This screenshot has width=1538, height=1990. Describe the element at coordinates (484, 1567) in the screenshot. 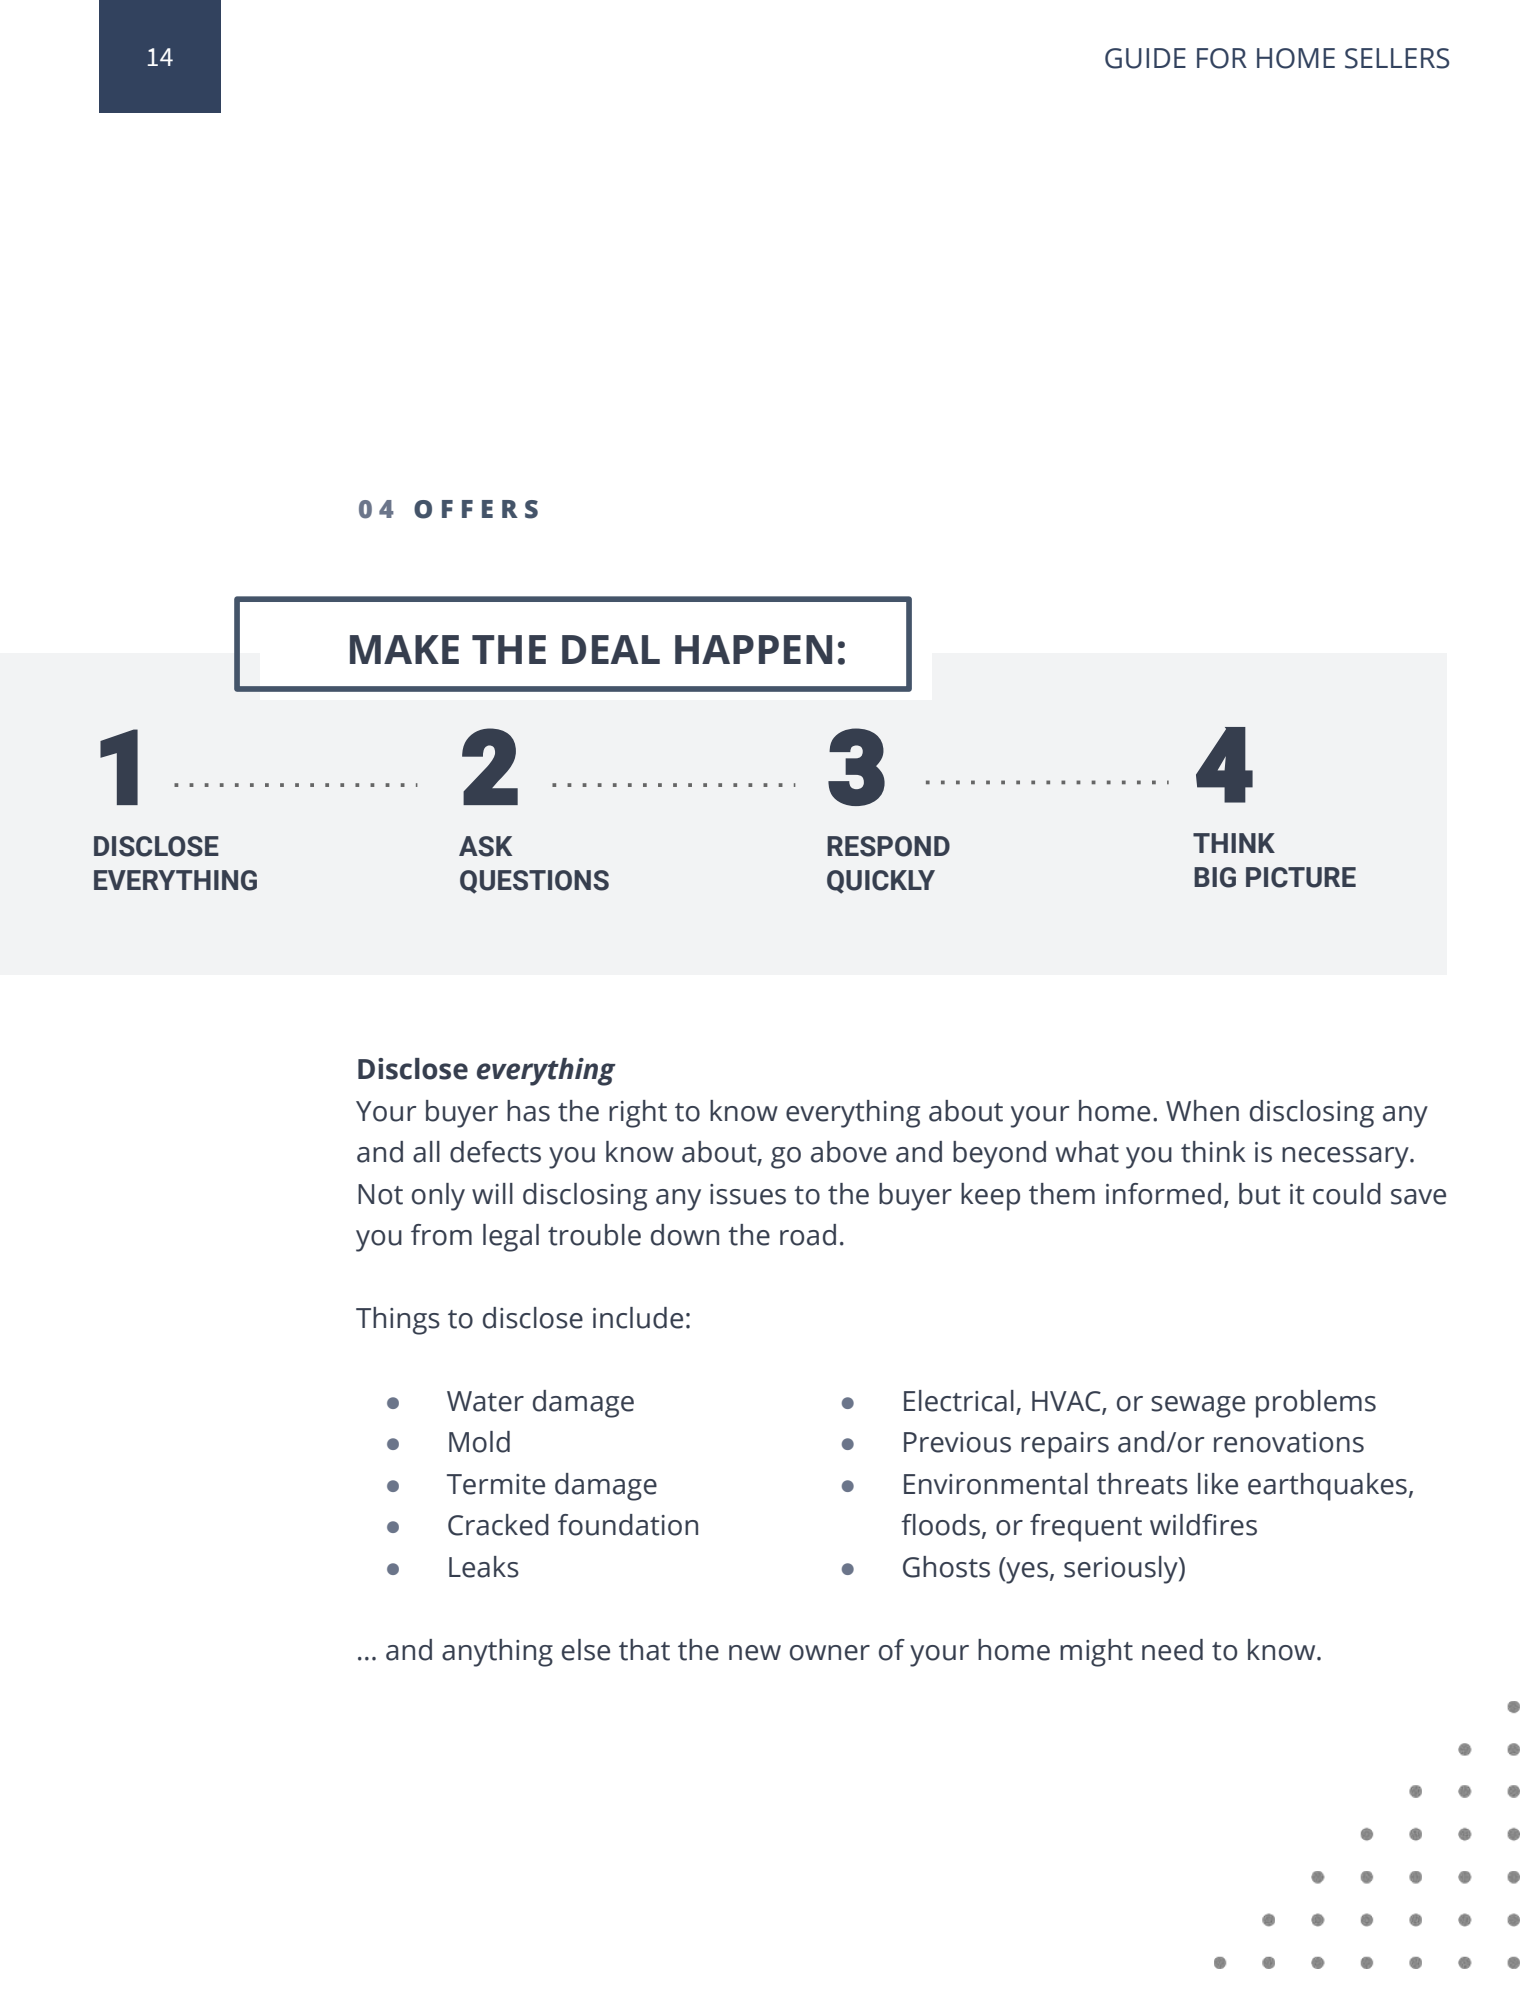

I see `Leaks` at that location.
